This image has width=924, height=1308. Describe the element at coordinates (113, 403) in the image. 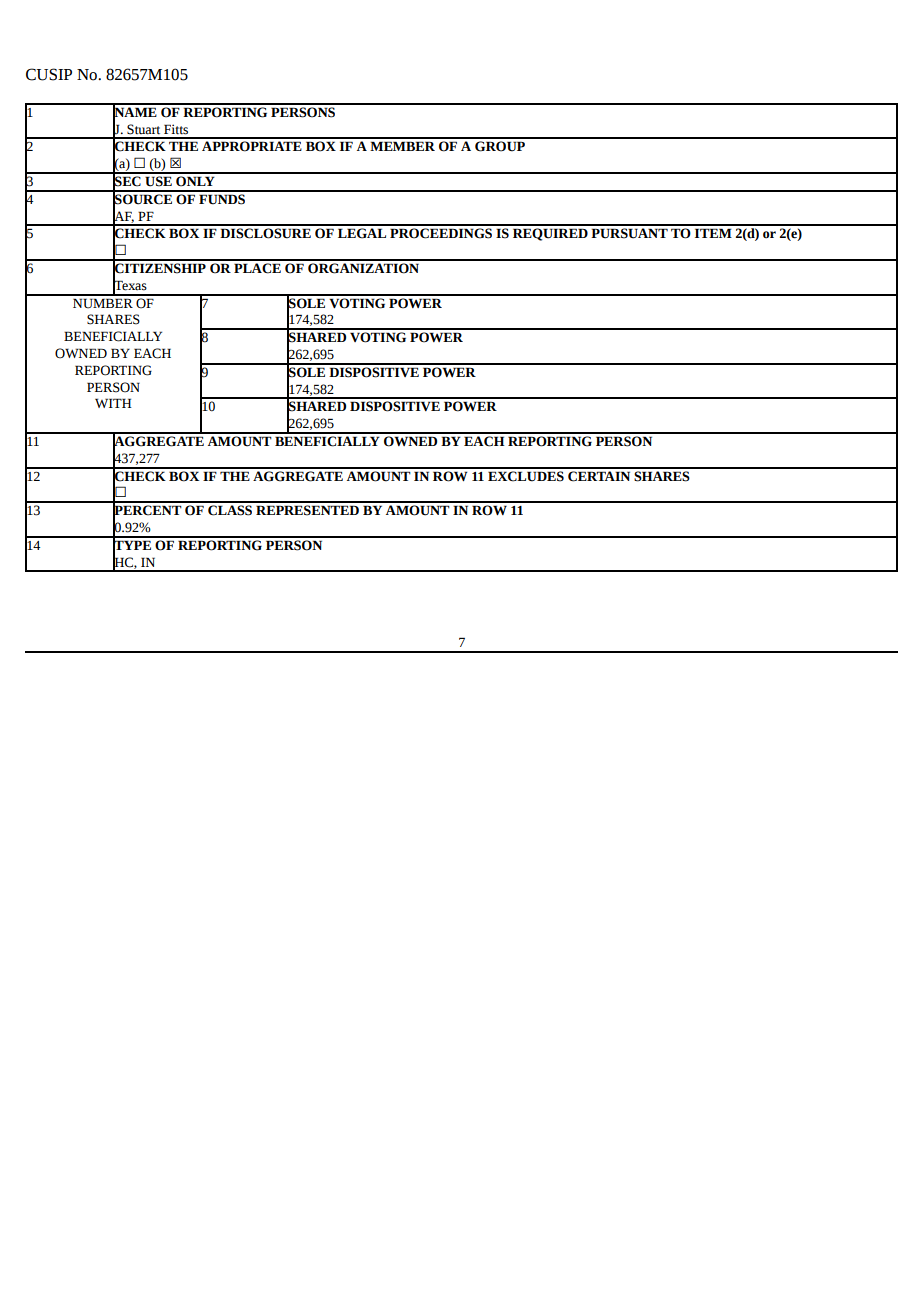

I see `WITH` at that location.
